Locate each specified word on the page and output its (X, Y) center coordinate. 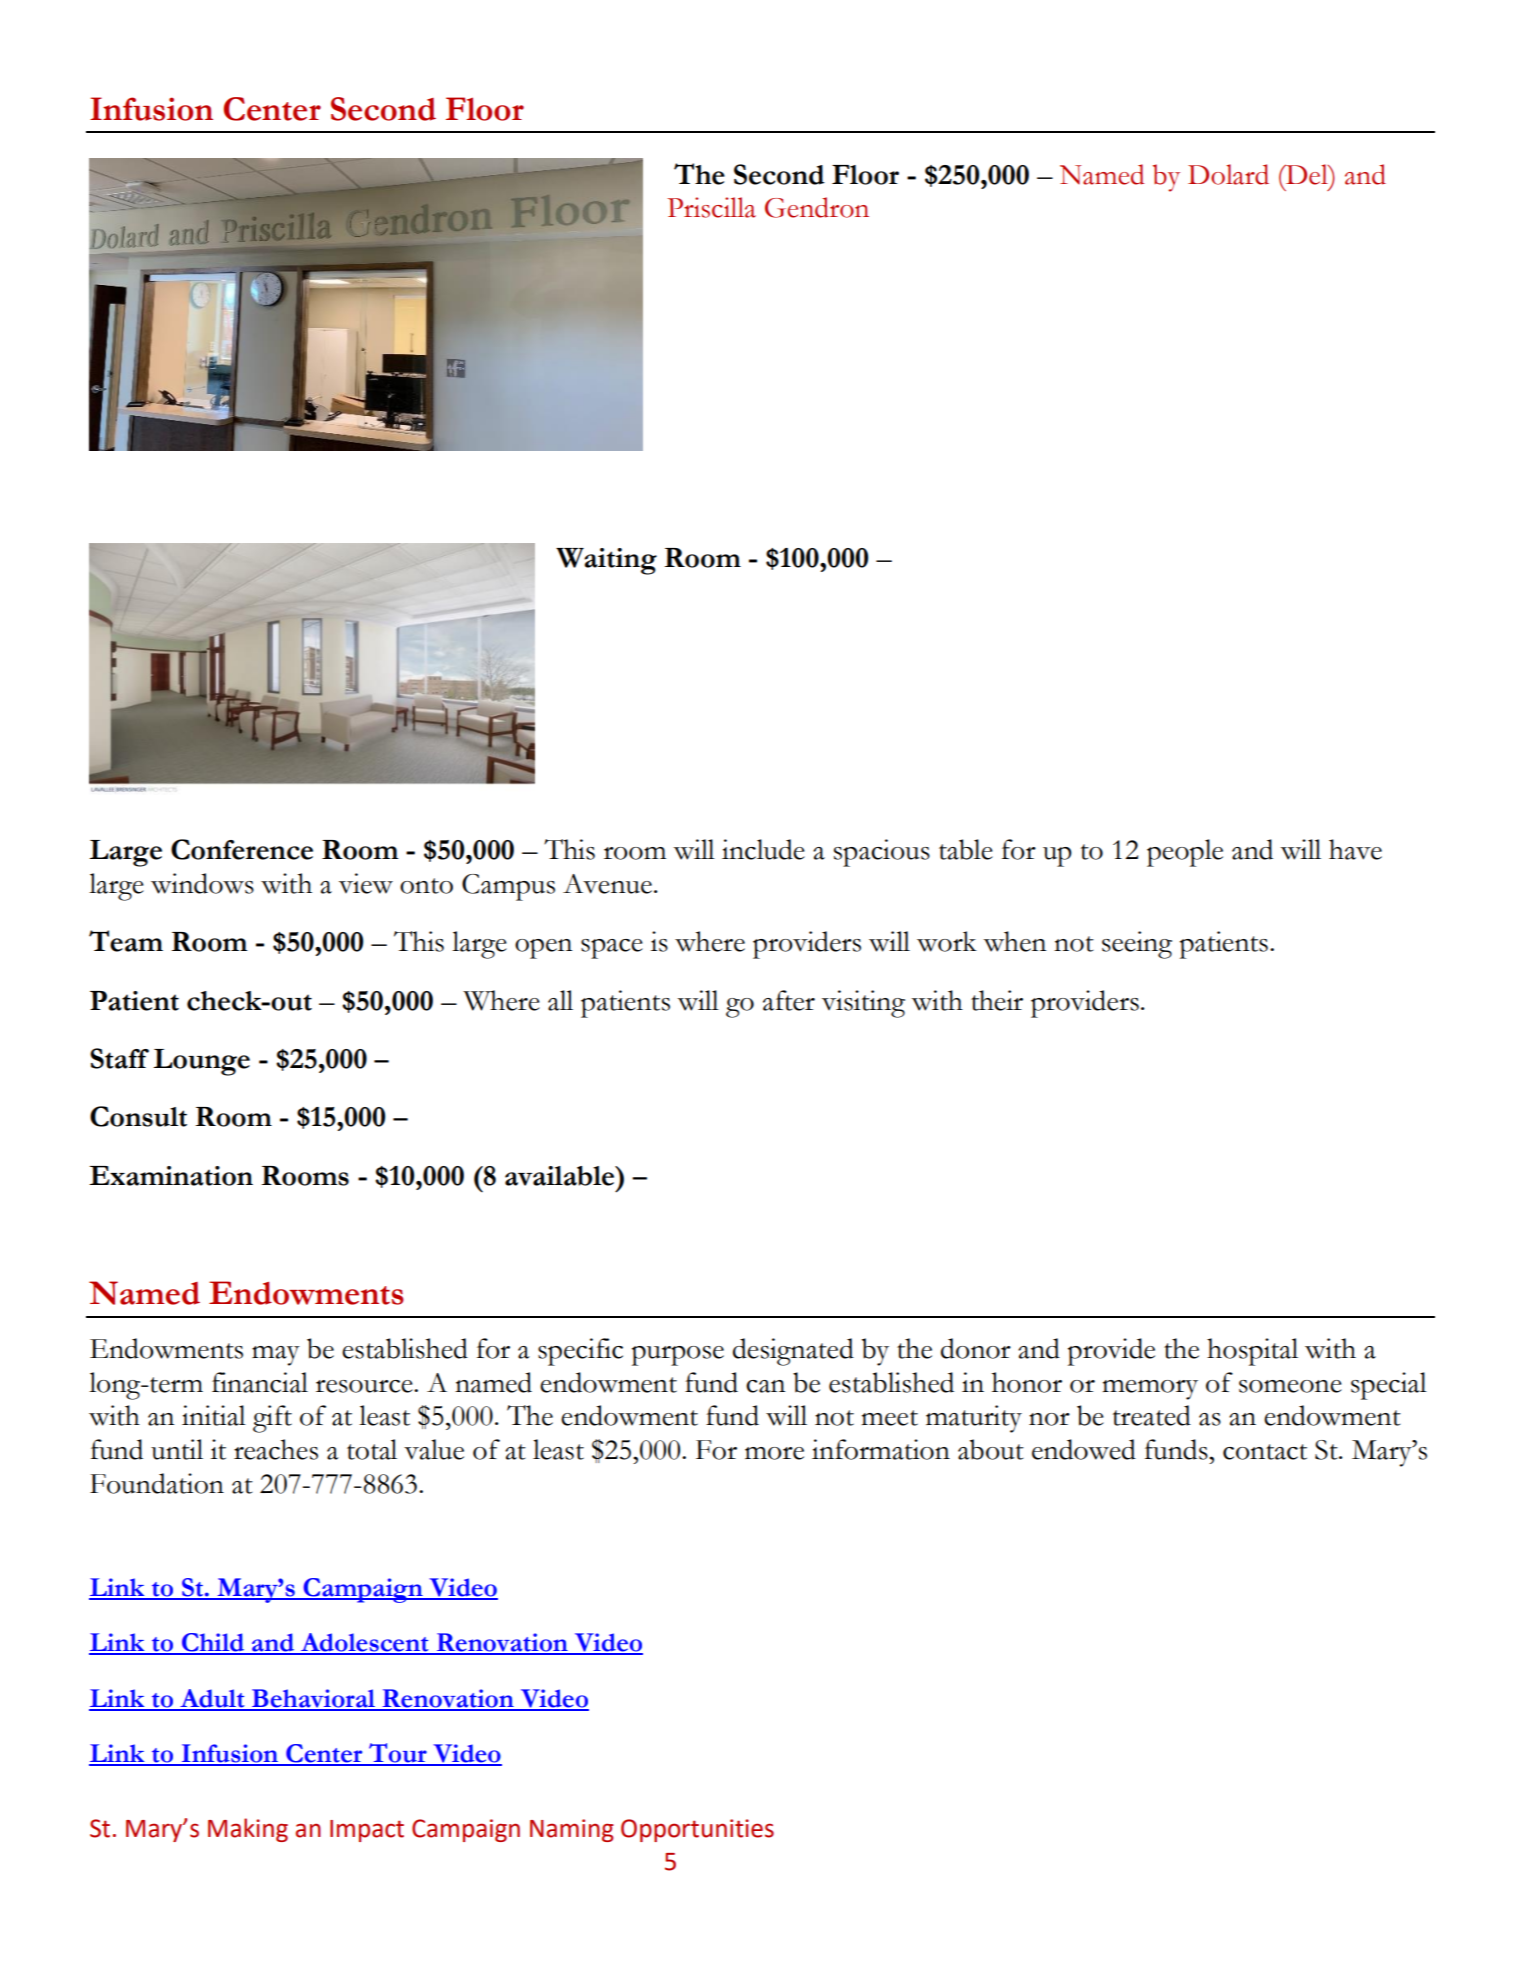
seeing (1137, 945)
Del (1307, 174)
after (789, 1000)
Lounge (201, 1062)
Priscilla (711, 207)
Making (248, 1830)
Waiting (606, 561)
